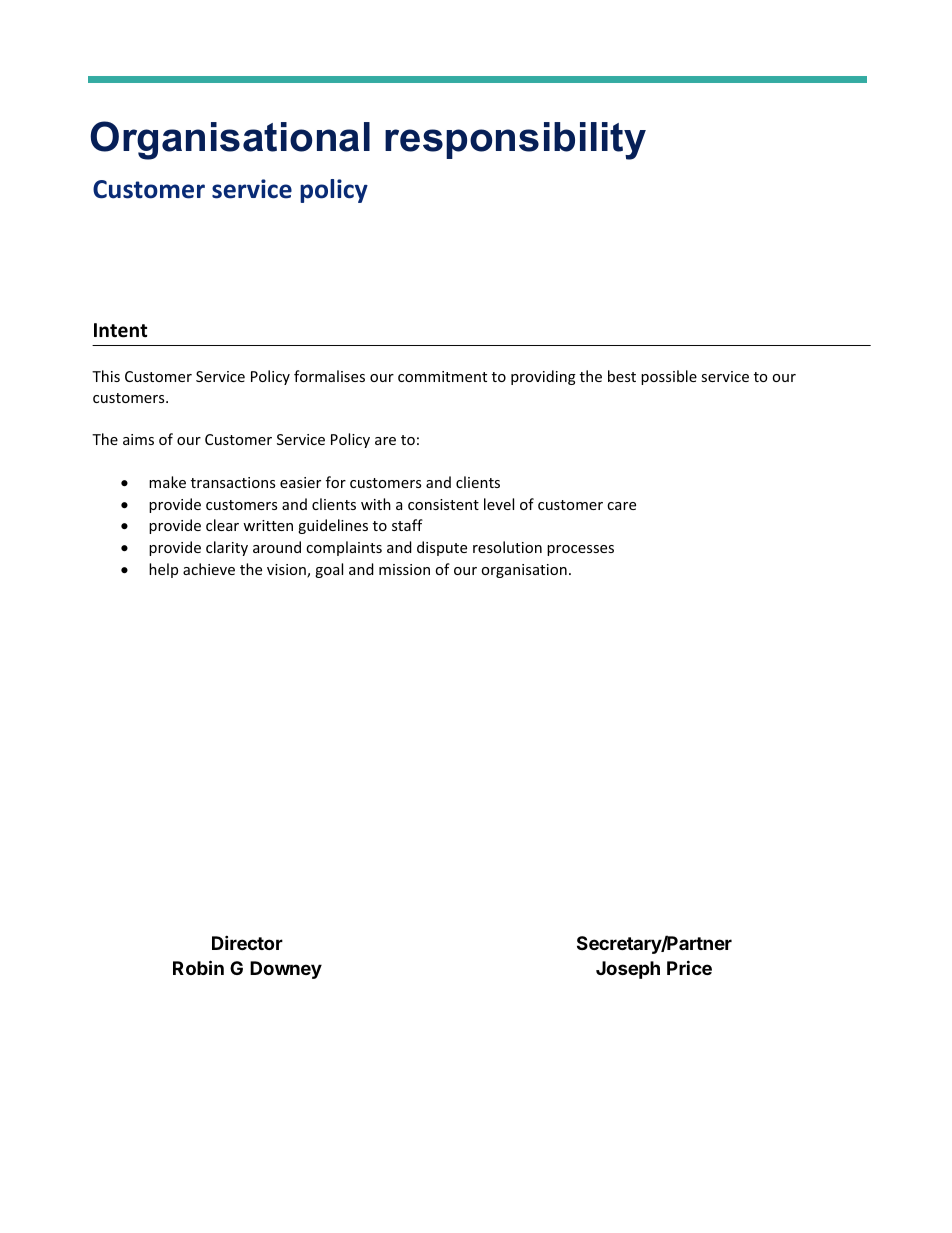  I want to click on commitment, so click(442, 376).
